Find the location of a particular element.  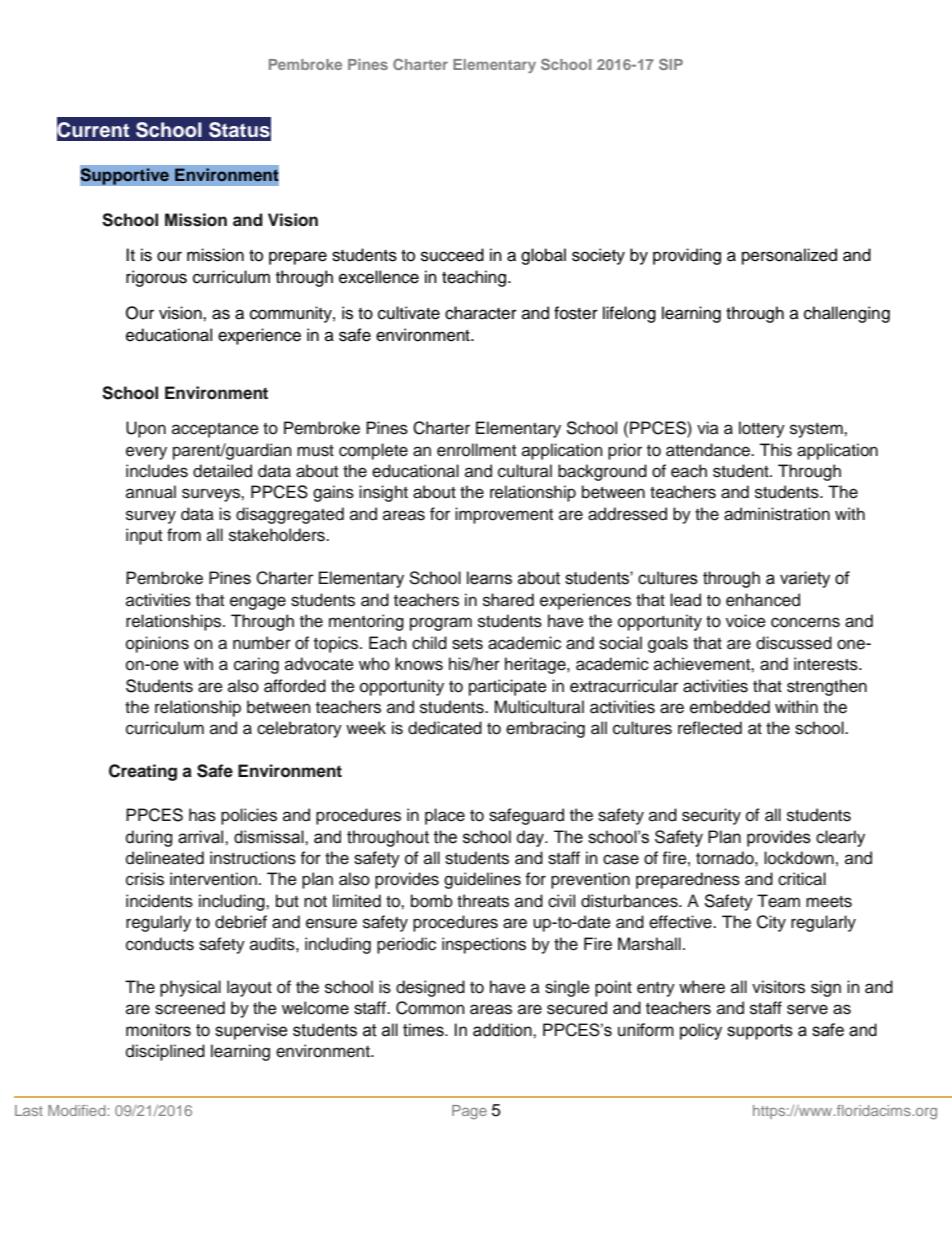

security is located at coordinates (711, 816).
